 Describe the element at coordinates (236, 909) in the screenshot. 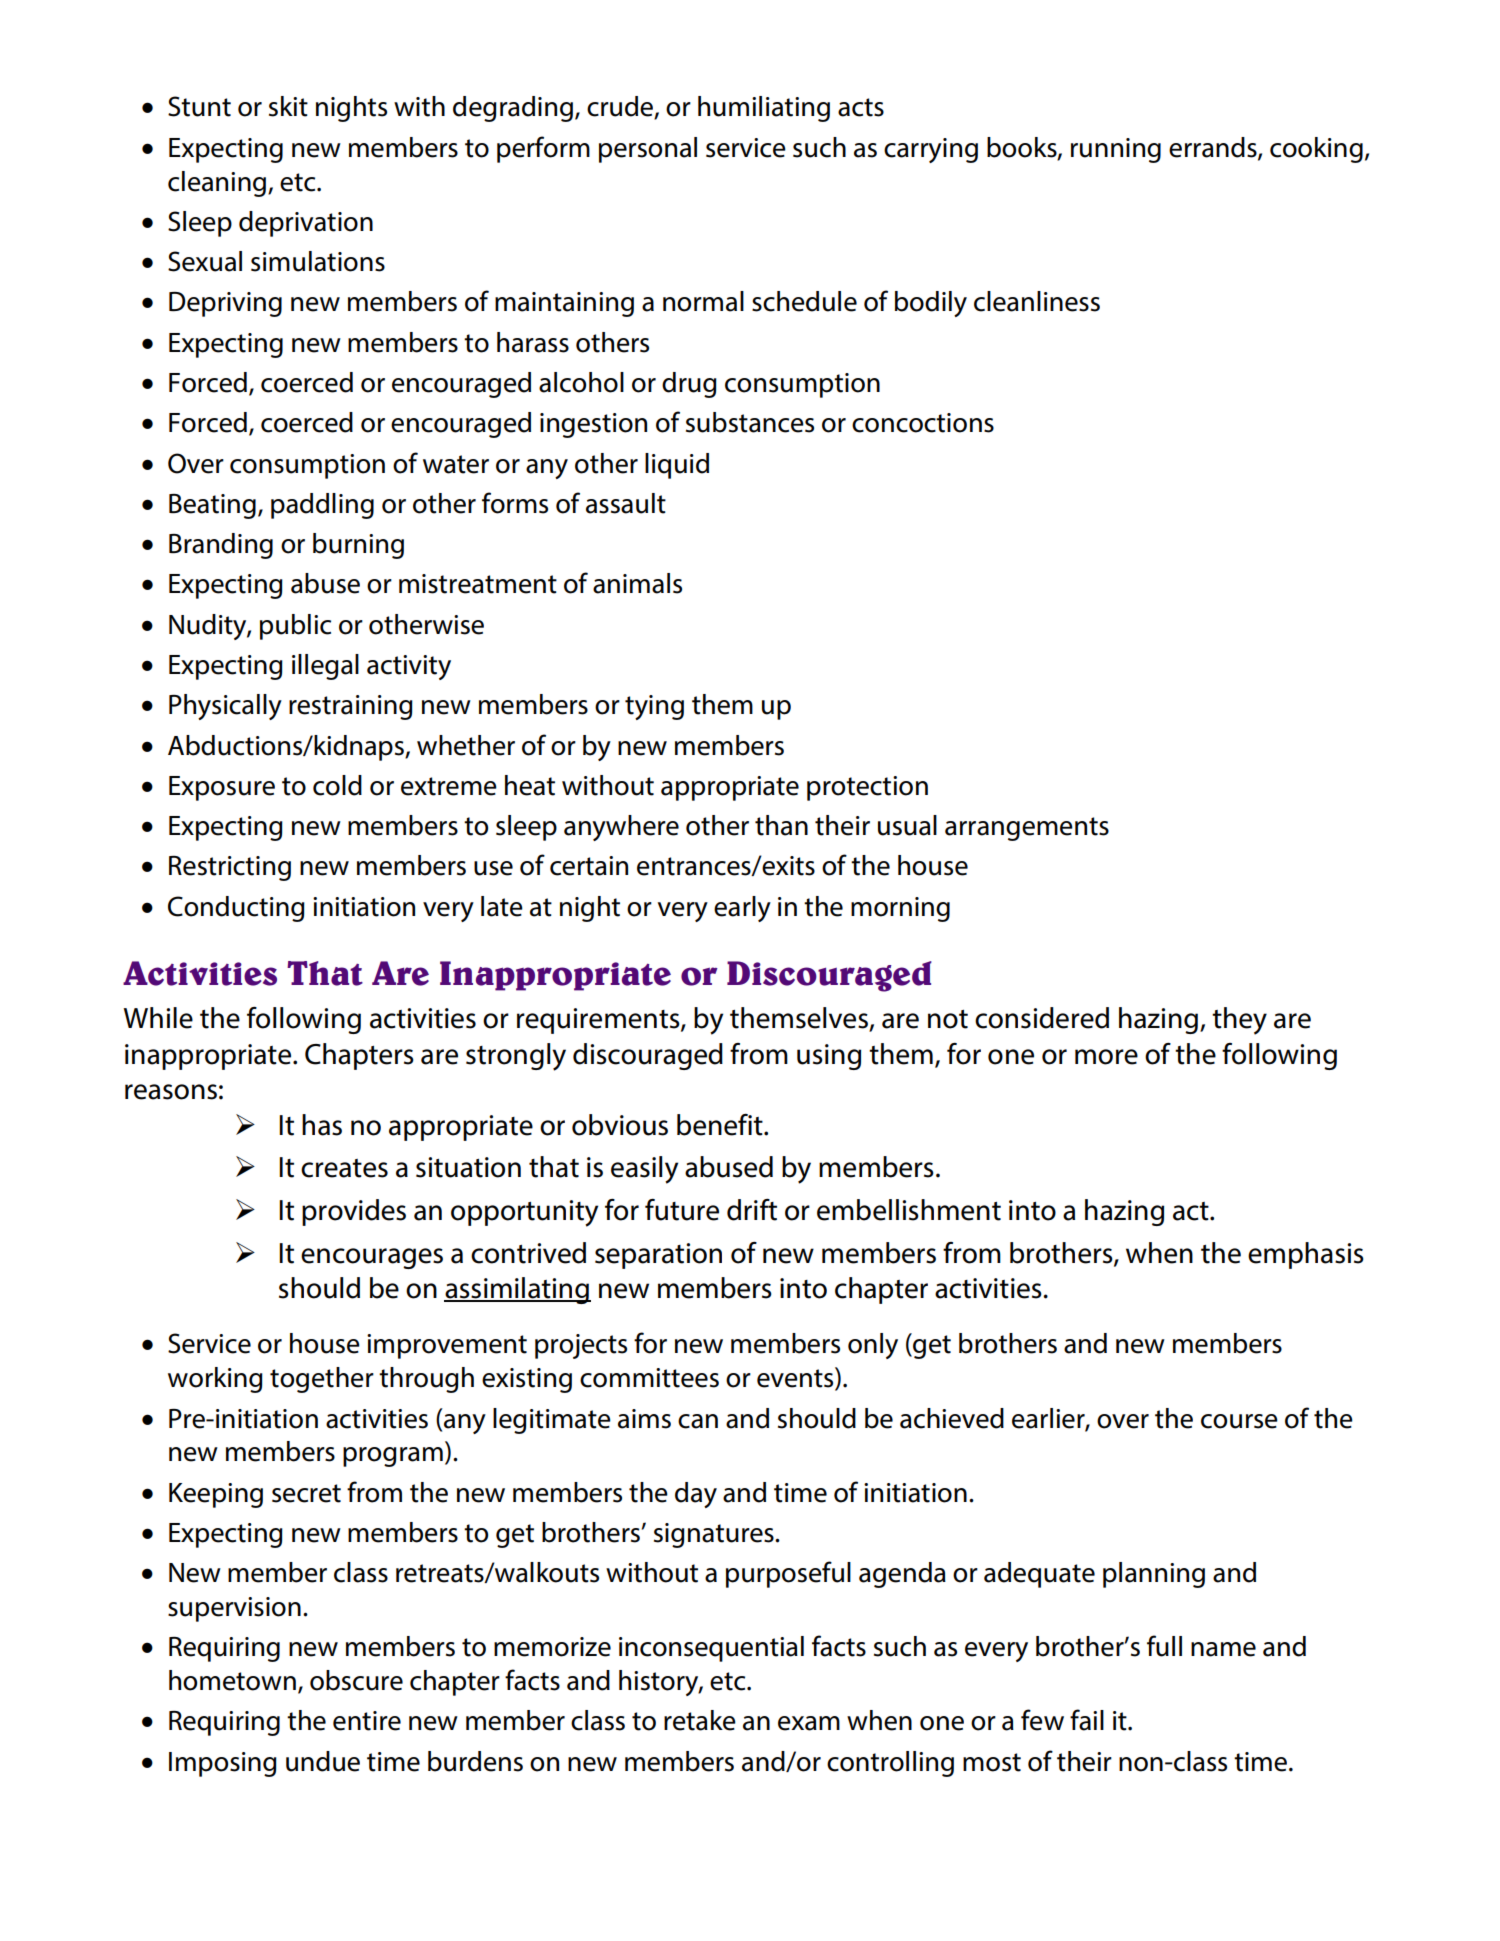

I see `Conducting` at that location.
